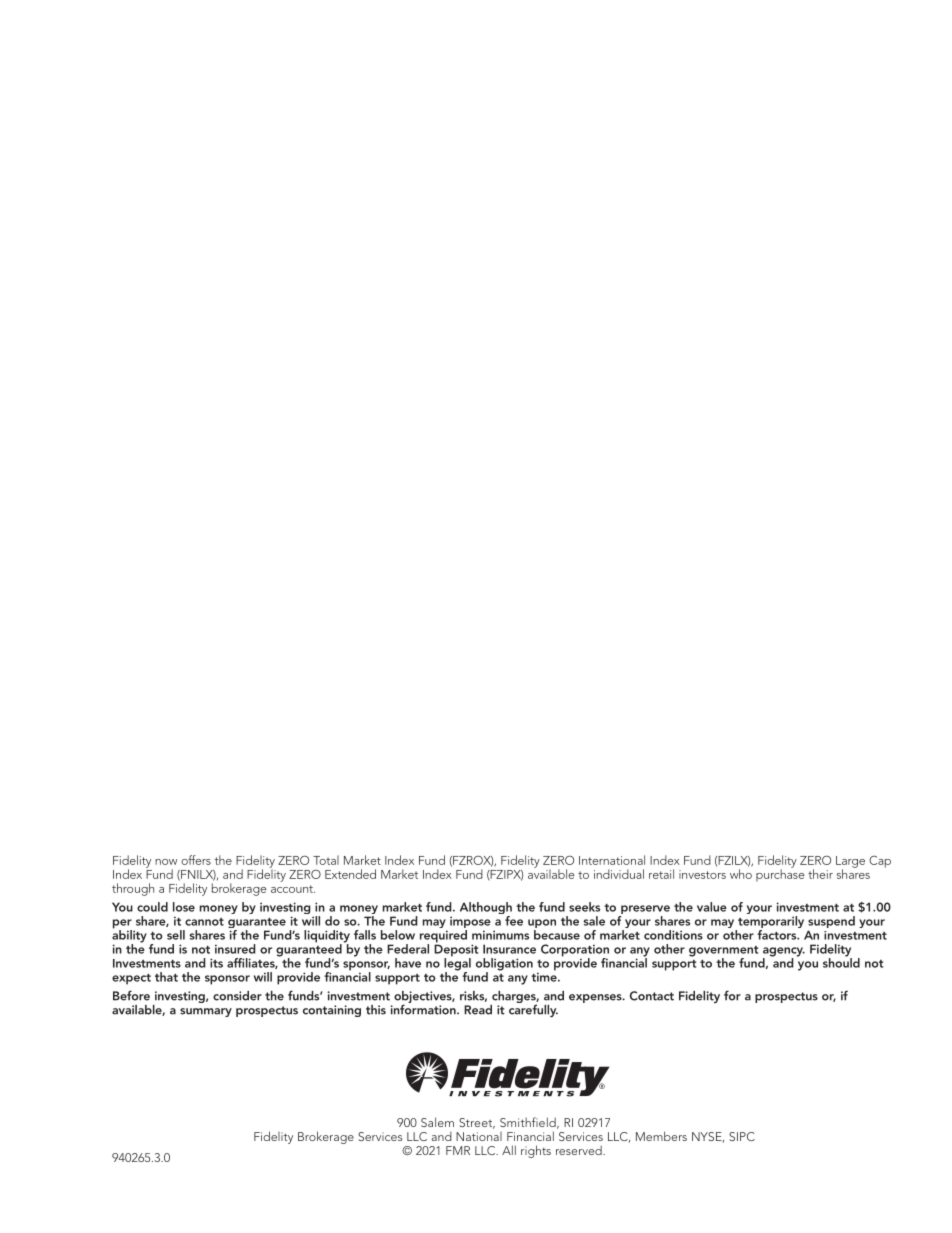 The height and width of the image is (1233, 952). Describe the element at coordinates (619, 874) in the image. I see `individual` at that location.
